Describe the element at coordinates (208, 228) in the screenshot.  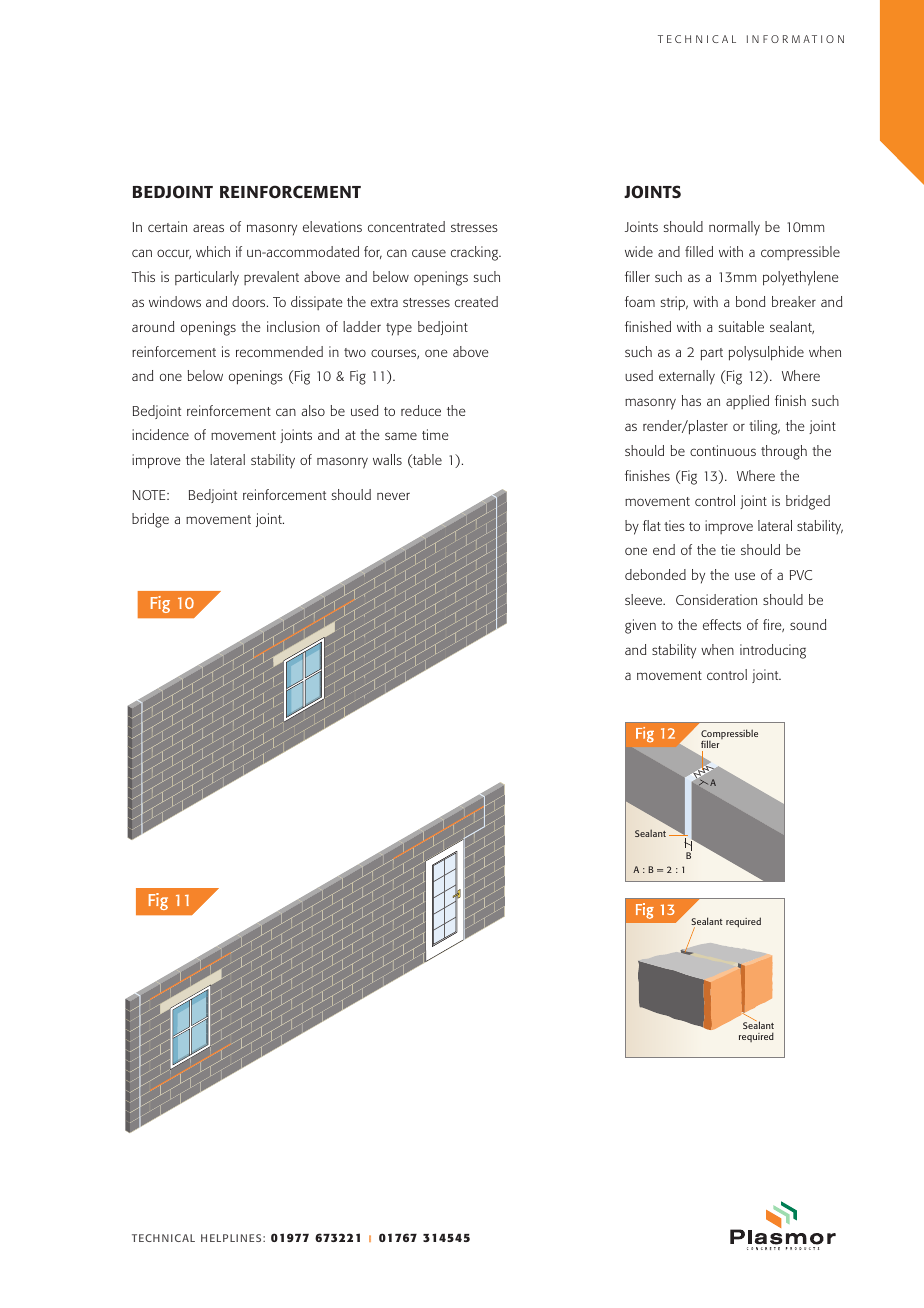
I see `areas` at that location.
